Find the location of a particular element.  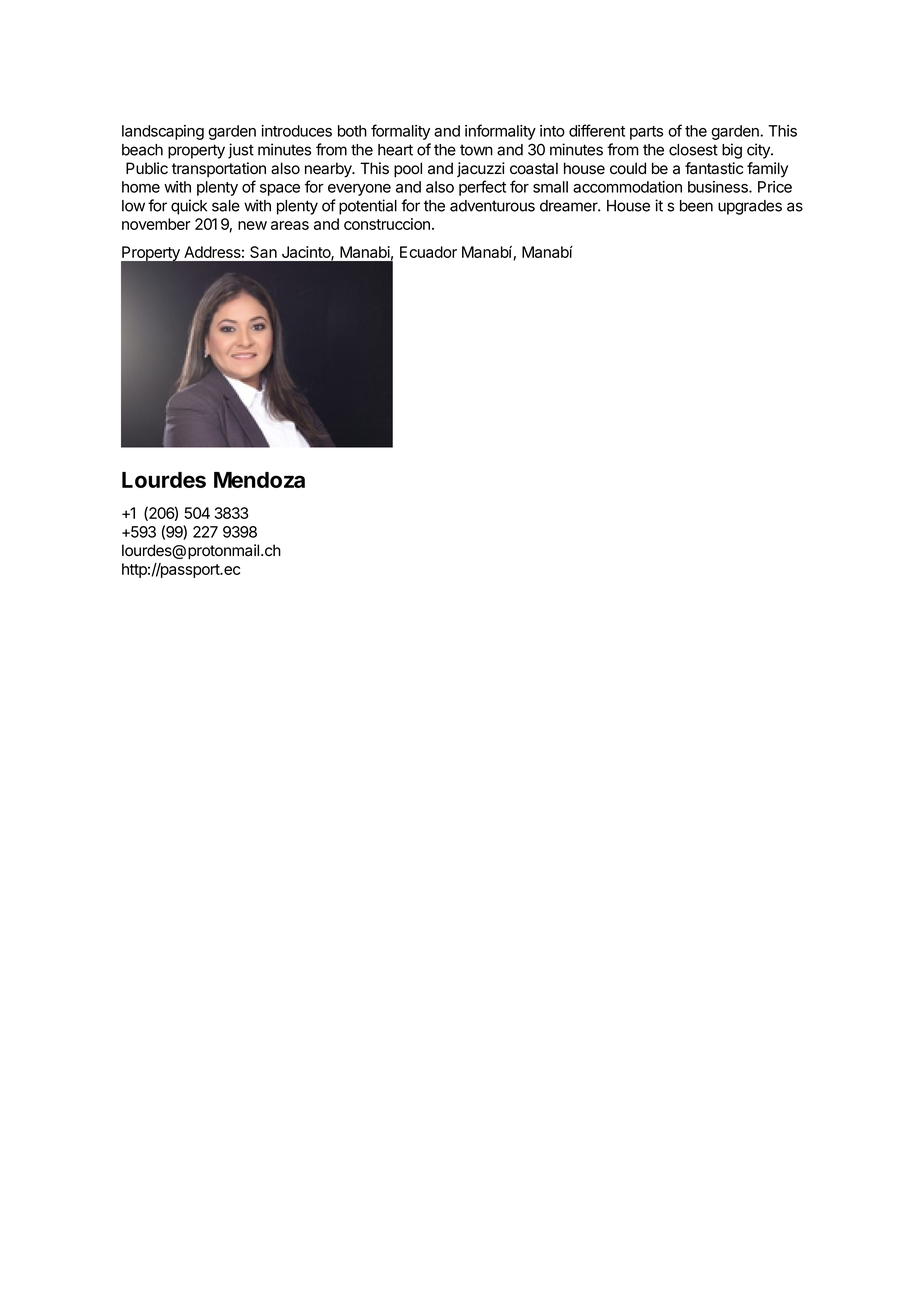

areas is located at coordinates (290, 225).
